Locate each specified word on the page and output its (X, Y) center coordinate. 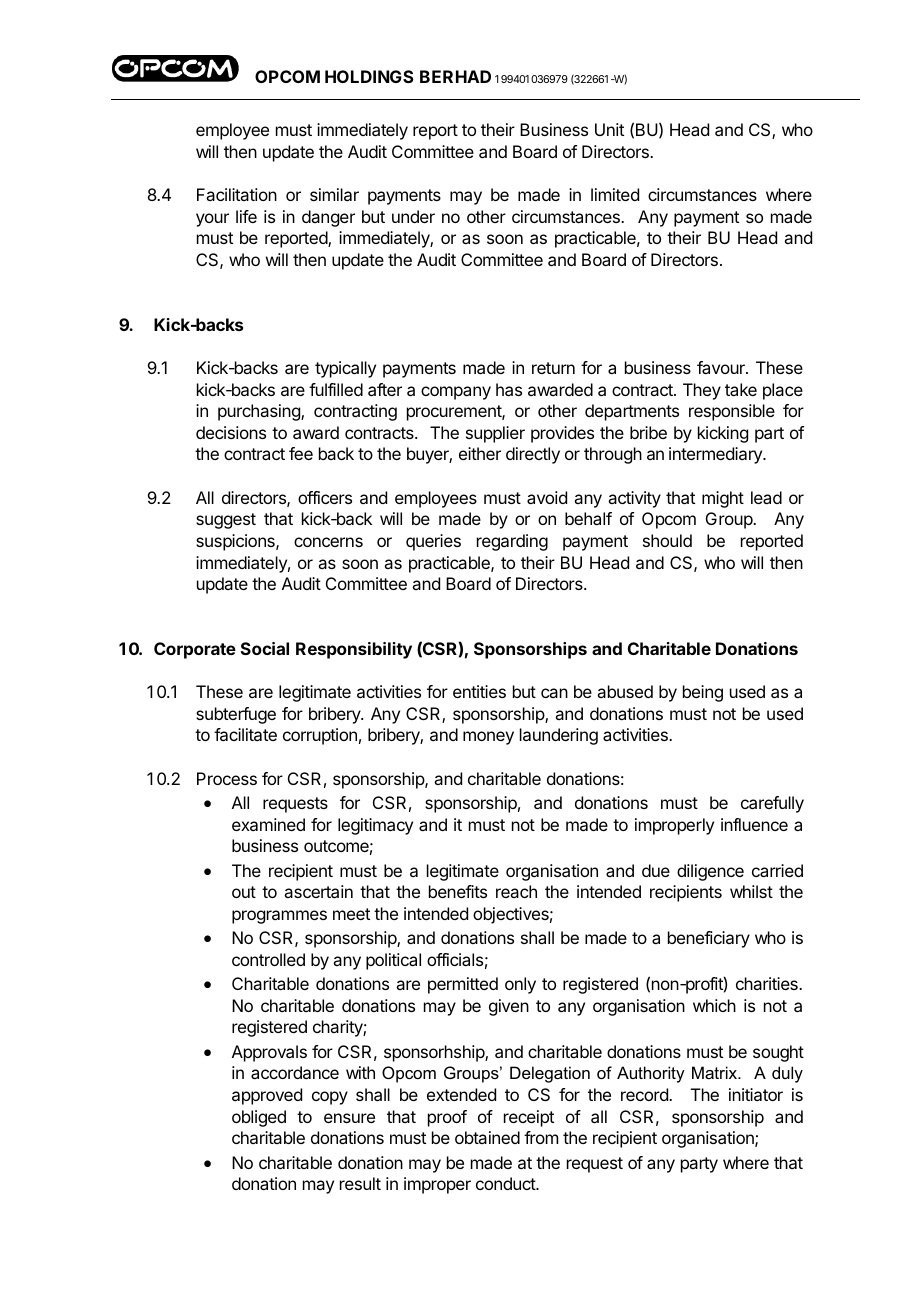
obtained (487, 1137)
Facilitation (237, 194)
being (703, 693)
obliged (259, 1118)
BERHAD (455, 76)
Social (265, 648)
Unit (609, 129)
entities (479, 691)
